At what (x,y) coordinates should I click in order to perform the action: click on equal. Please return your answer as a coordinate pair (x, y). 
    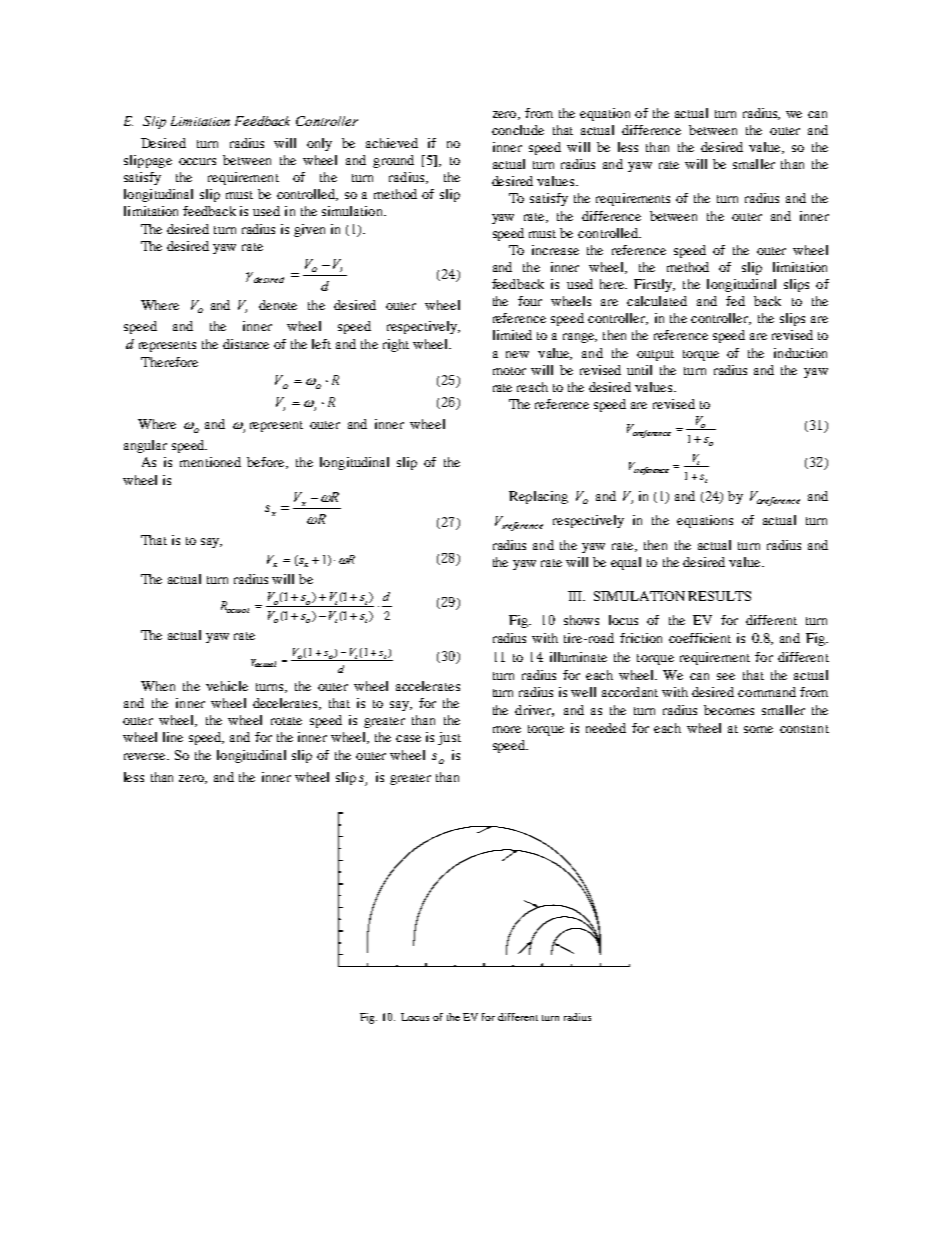
    Looking at the image, I should click on (626, 563).
